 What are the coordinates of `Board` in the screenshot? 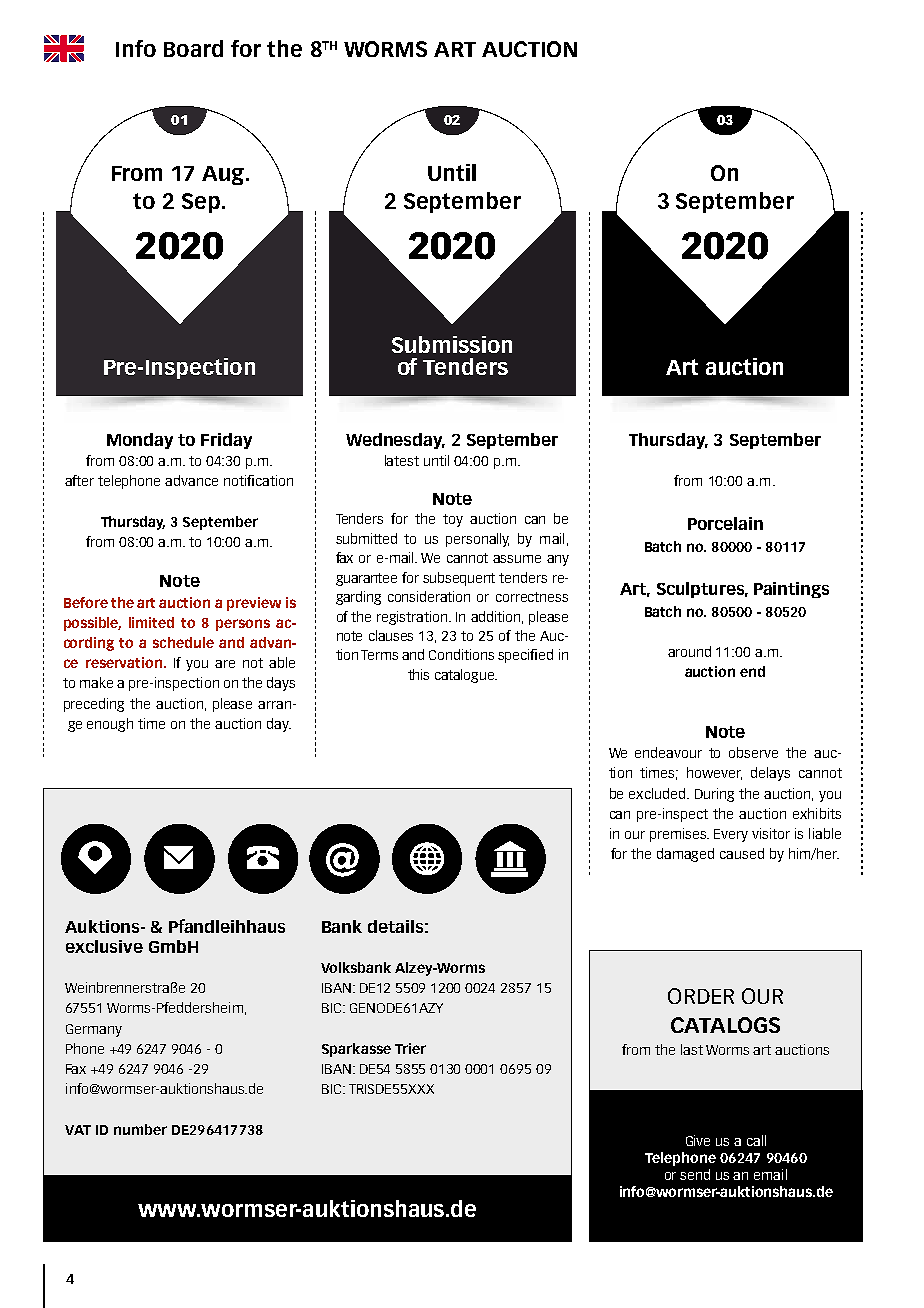 It's located at (193, 48).
